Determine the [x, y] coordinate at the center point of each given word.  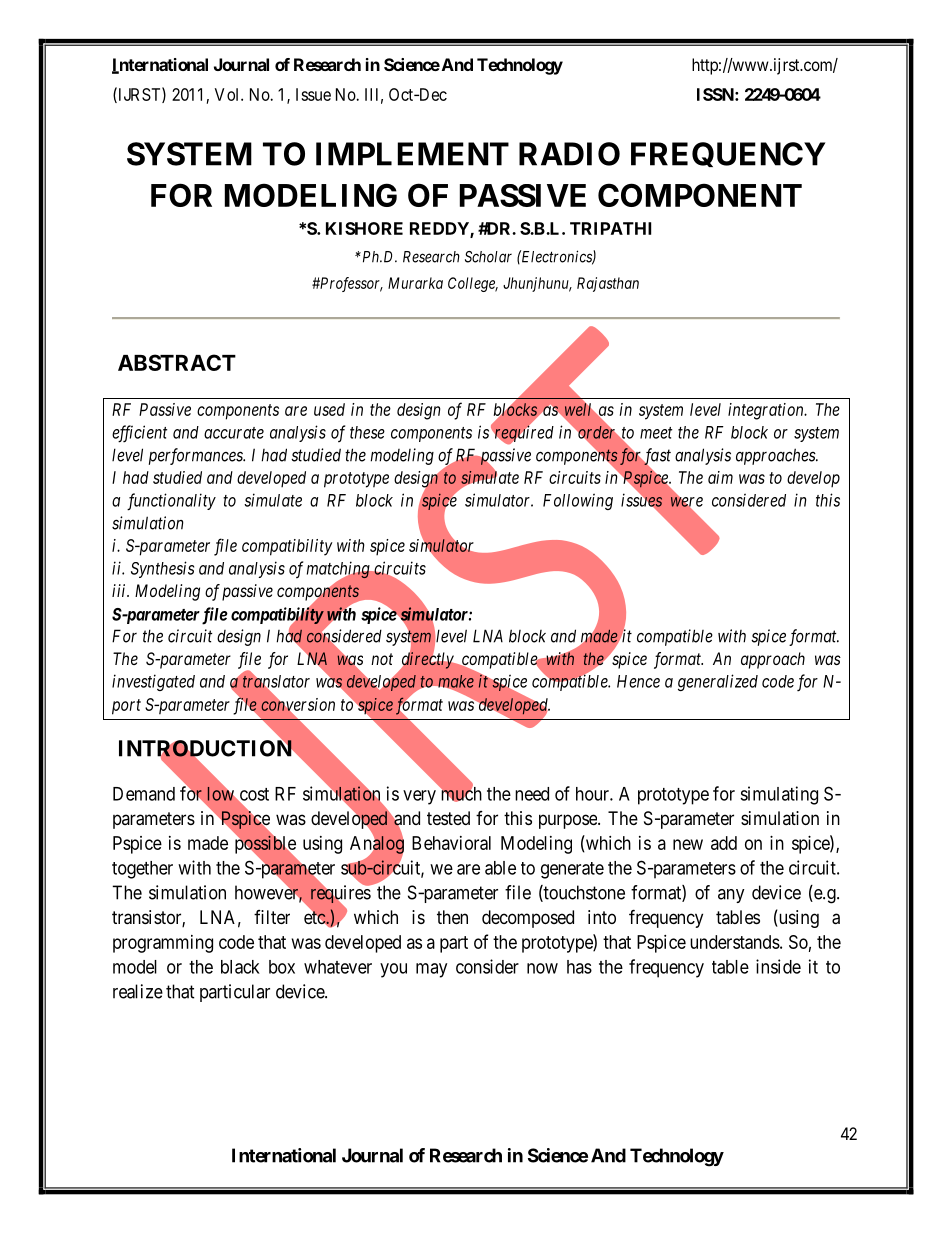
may [431, 970]
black [240, 967]
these [367, 432]
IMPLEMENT [412, 154]
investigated [153, 682]
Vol [228, 94]
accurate [234, 433]
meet [656, 433]
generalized [718, 682]
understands [735, 942]
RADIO [569, 154]
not [382, 659]
